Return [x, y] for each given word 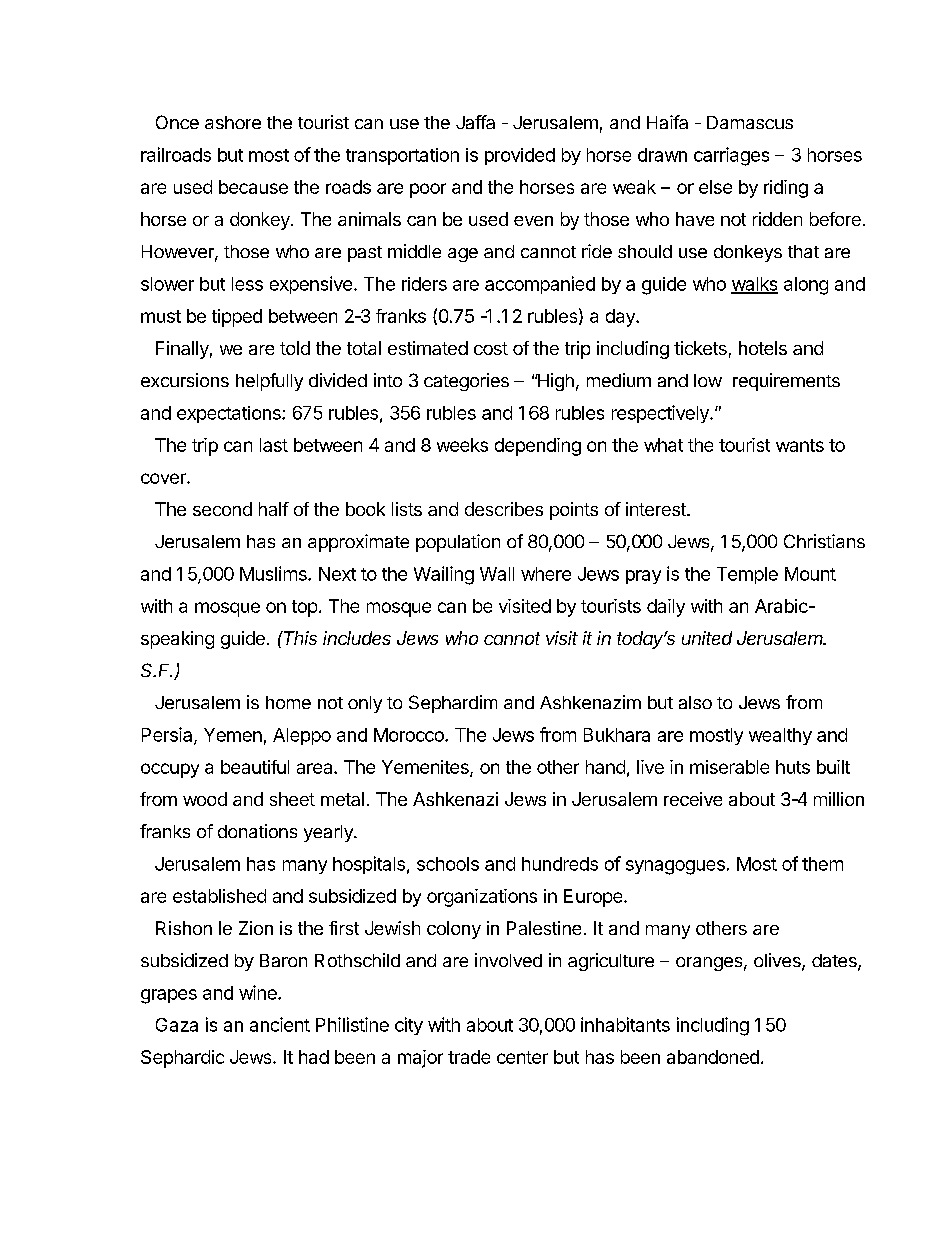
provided [520, 156]
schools [448, 864]
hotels [763, 348]
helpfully [269, 382]
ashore [233, 122]
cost [491, 348]
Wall [497, 574]
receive [693, 799]
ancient [280, 1024]
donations [257, 831]
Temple [747, 575]
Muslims [274, 573]
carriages [731, 156]
